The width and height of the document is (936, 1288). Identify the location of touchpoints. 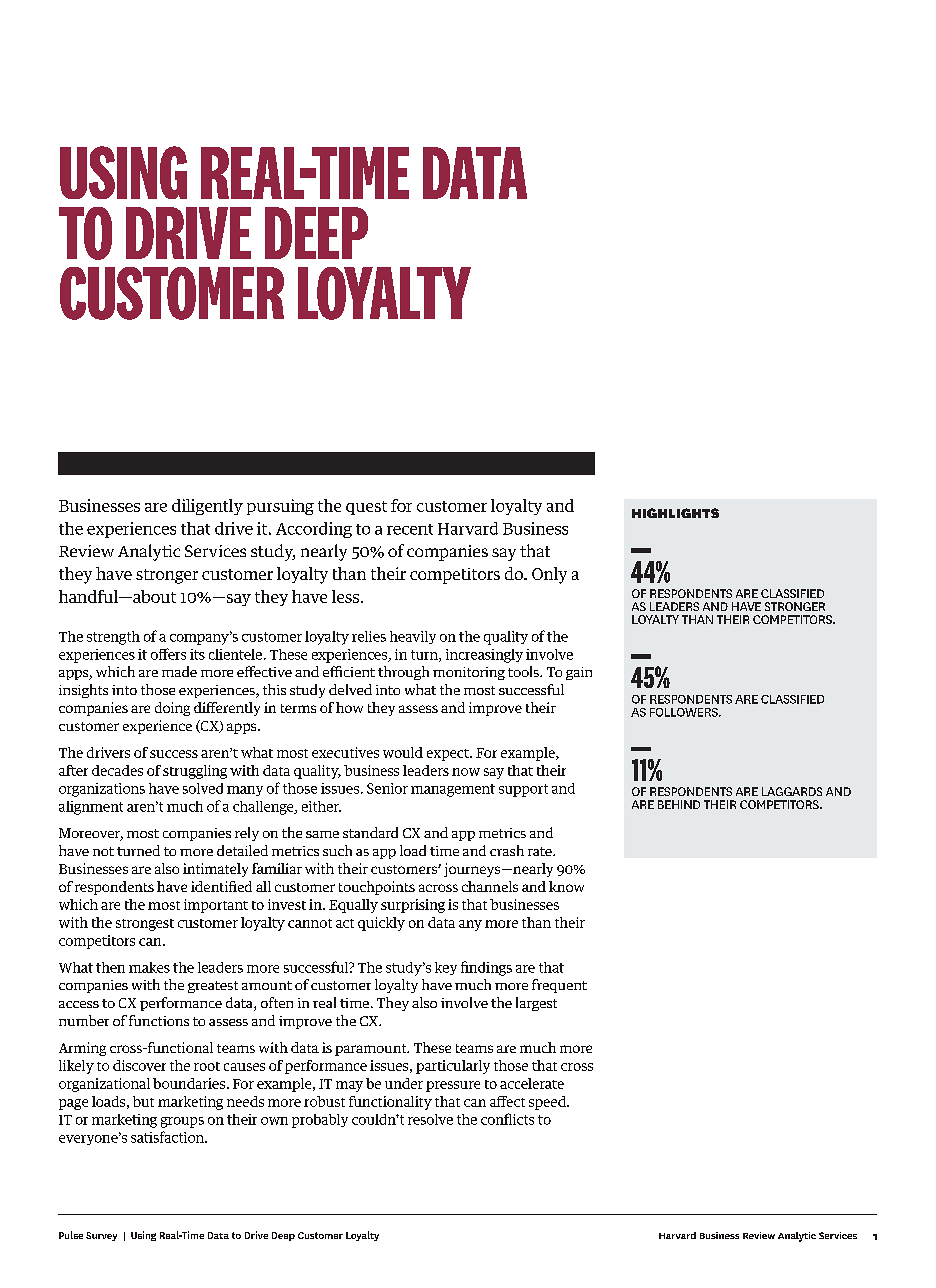
(377, 888).
